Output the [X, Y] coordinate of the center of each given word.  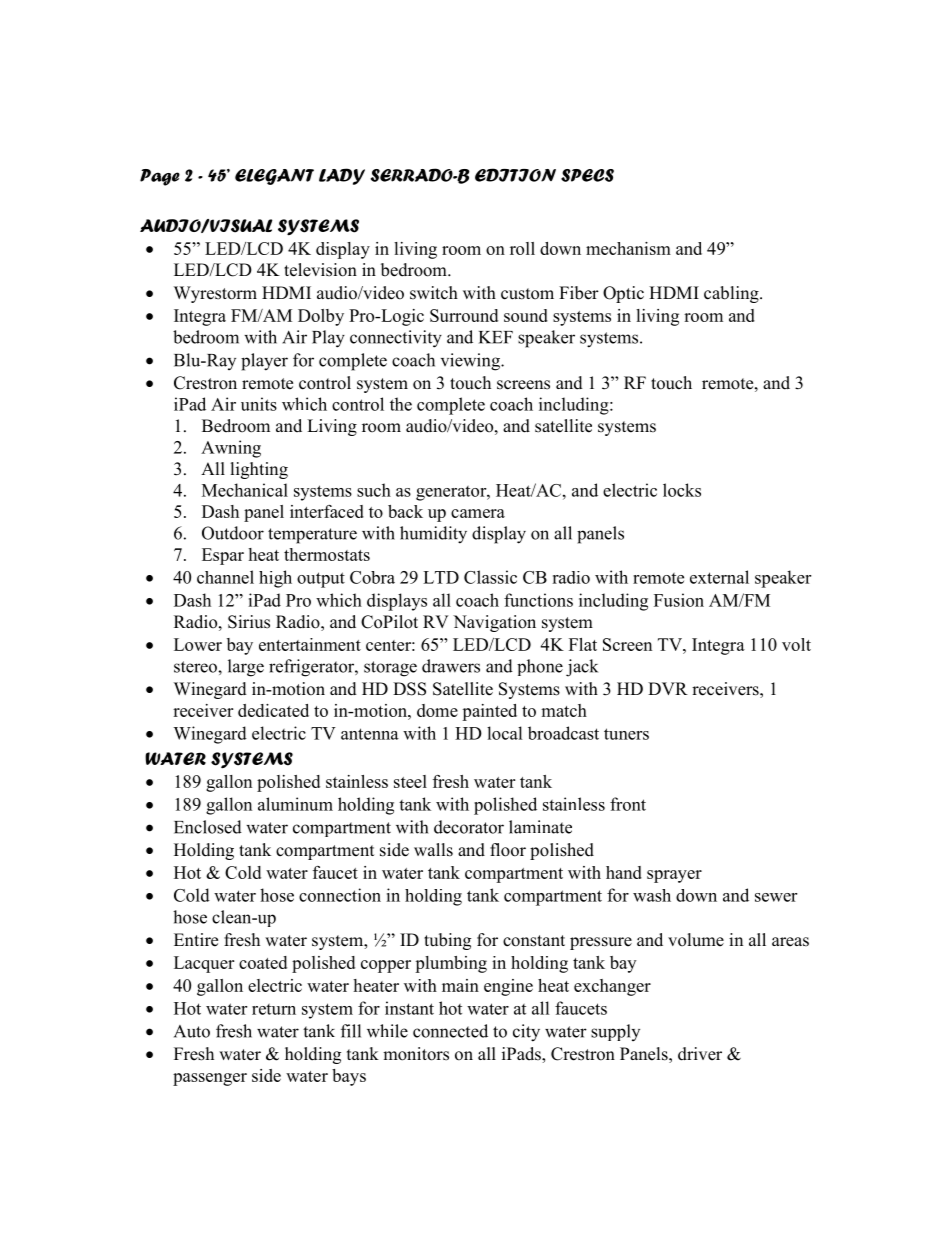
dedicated [273, 710]
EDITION [515, 175]
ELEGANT [274, 177]
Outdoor [233, 533]
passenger [210, 1079]
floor [508, 850]
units [259, 404]
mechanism [628, 248]
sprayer [674, 876]
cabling [732, 294]
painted [489, 712]
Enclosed [208, 827]
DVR [668, 688]
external [719, 577]
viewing [471, 362]
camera [478, 513]
